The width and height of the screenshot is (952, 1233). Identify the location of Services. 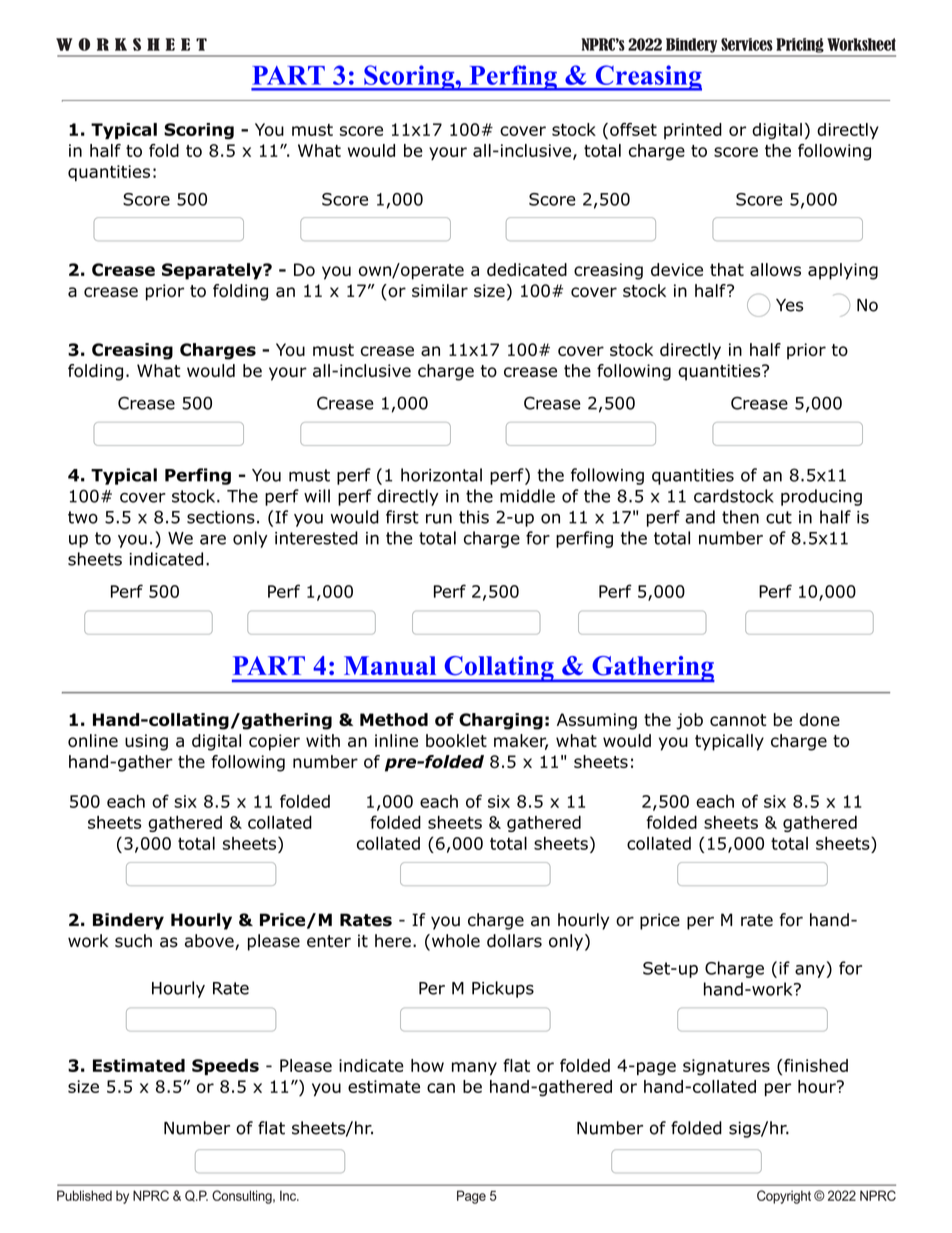
(747, 44).
